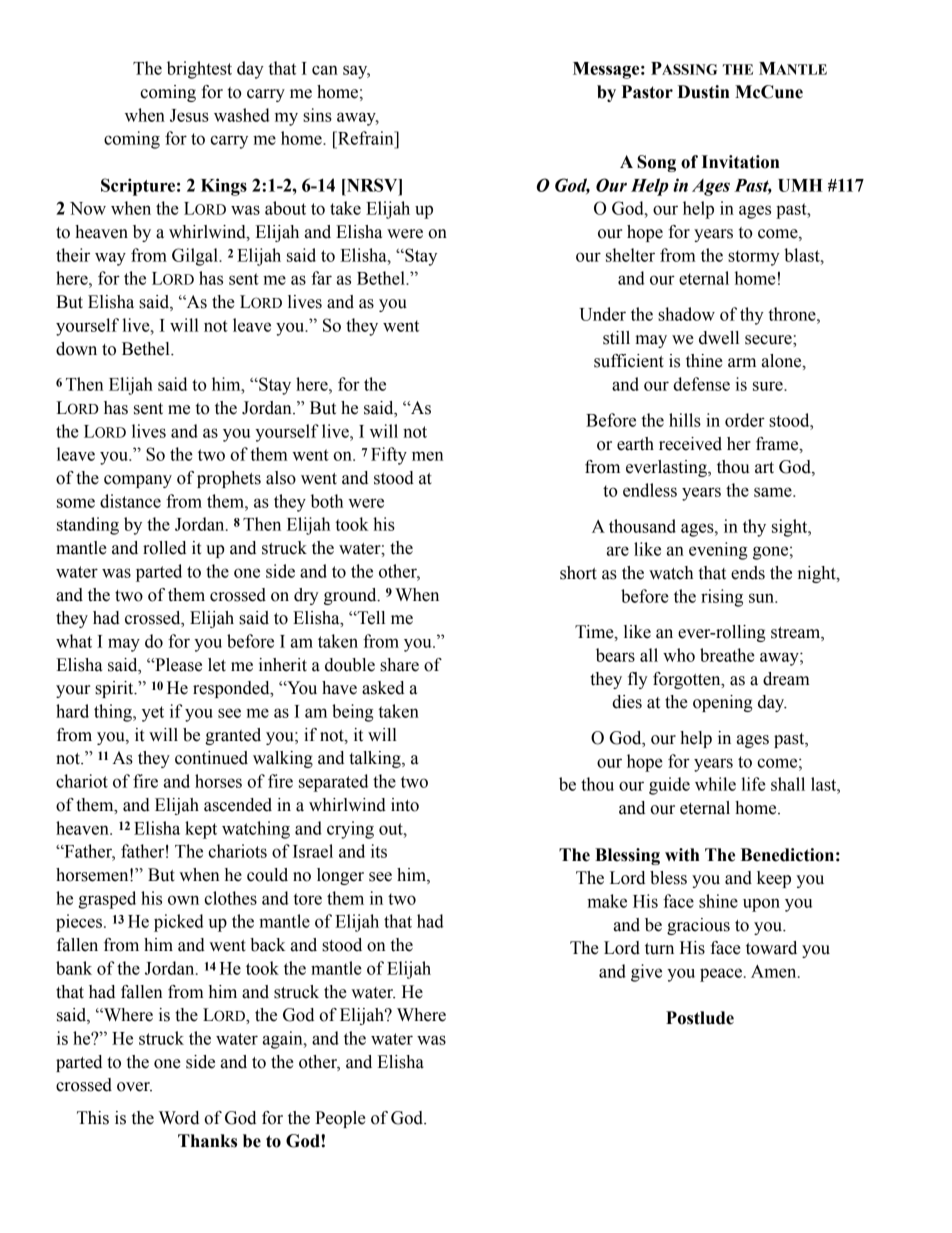 Image resolution: width=952 pixels, height=1233 pixels. Describe the element at coordinates (211, 758) in the image. I see `continued` at that location.
